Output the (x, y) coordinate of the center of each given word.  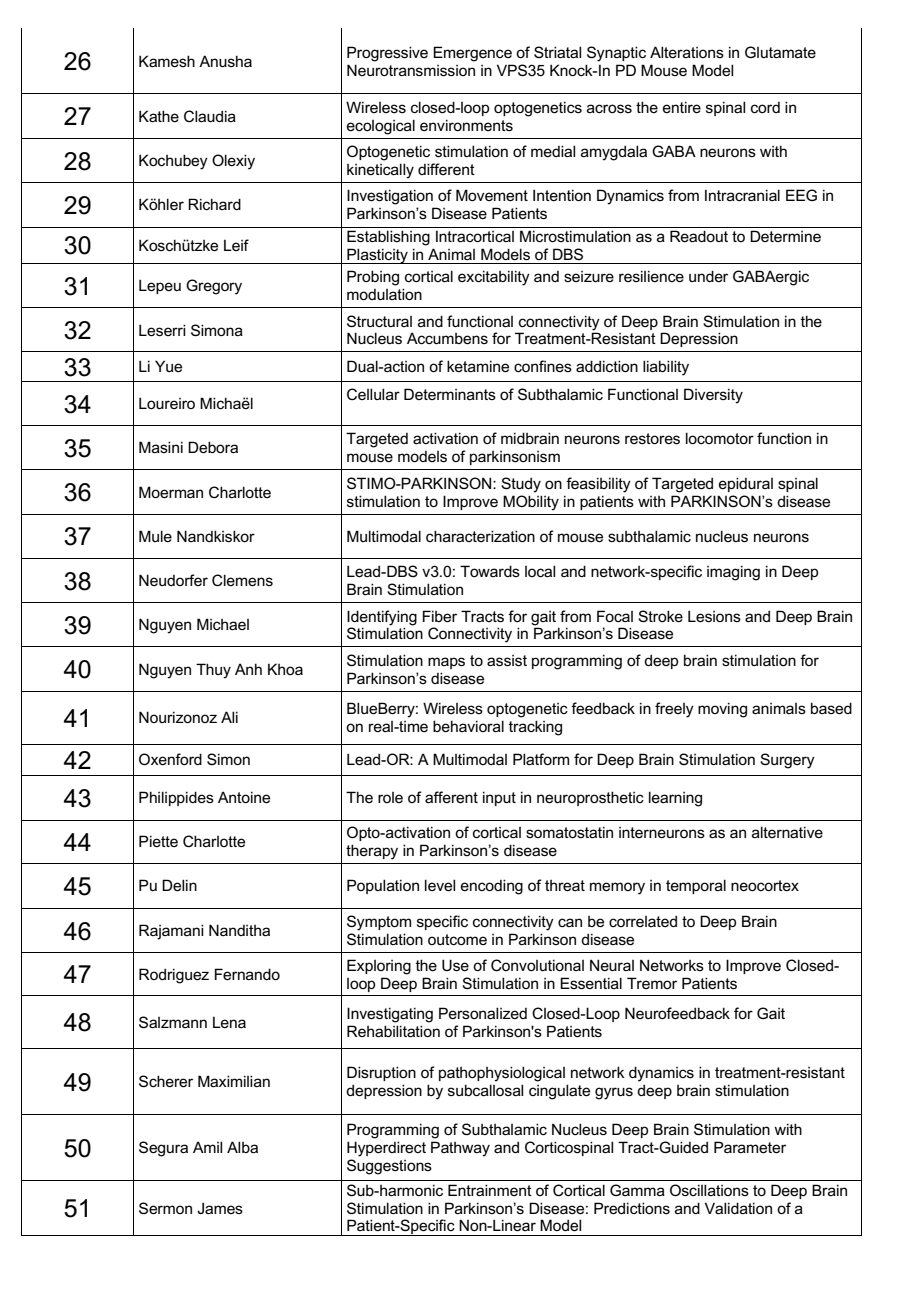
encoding (492, 887)
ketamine (478, 366)
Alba (242, 1147)
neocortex (765, 885)
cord (765, 107)
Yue (168, 366)
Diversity (713, 396)
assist (507, 660)
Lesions (714, 616)
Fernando (247, 974)
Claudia (210, 116)
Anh (248, 669)
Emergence (472, 54)
